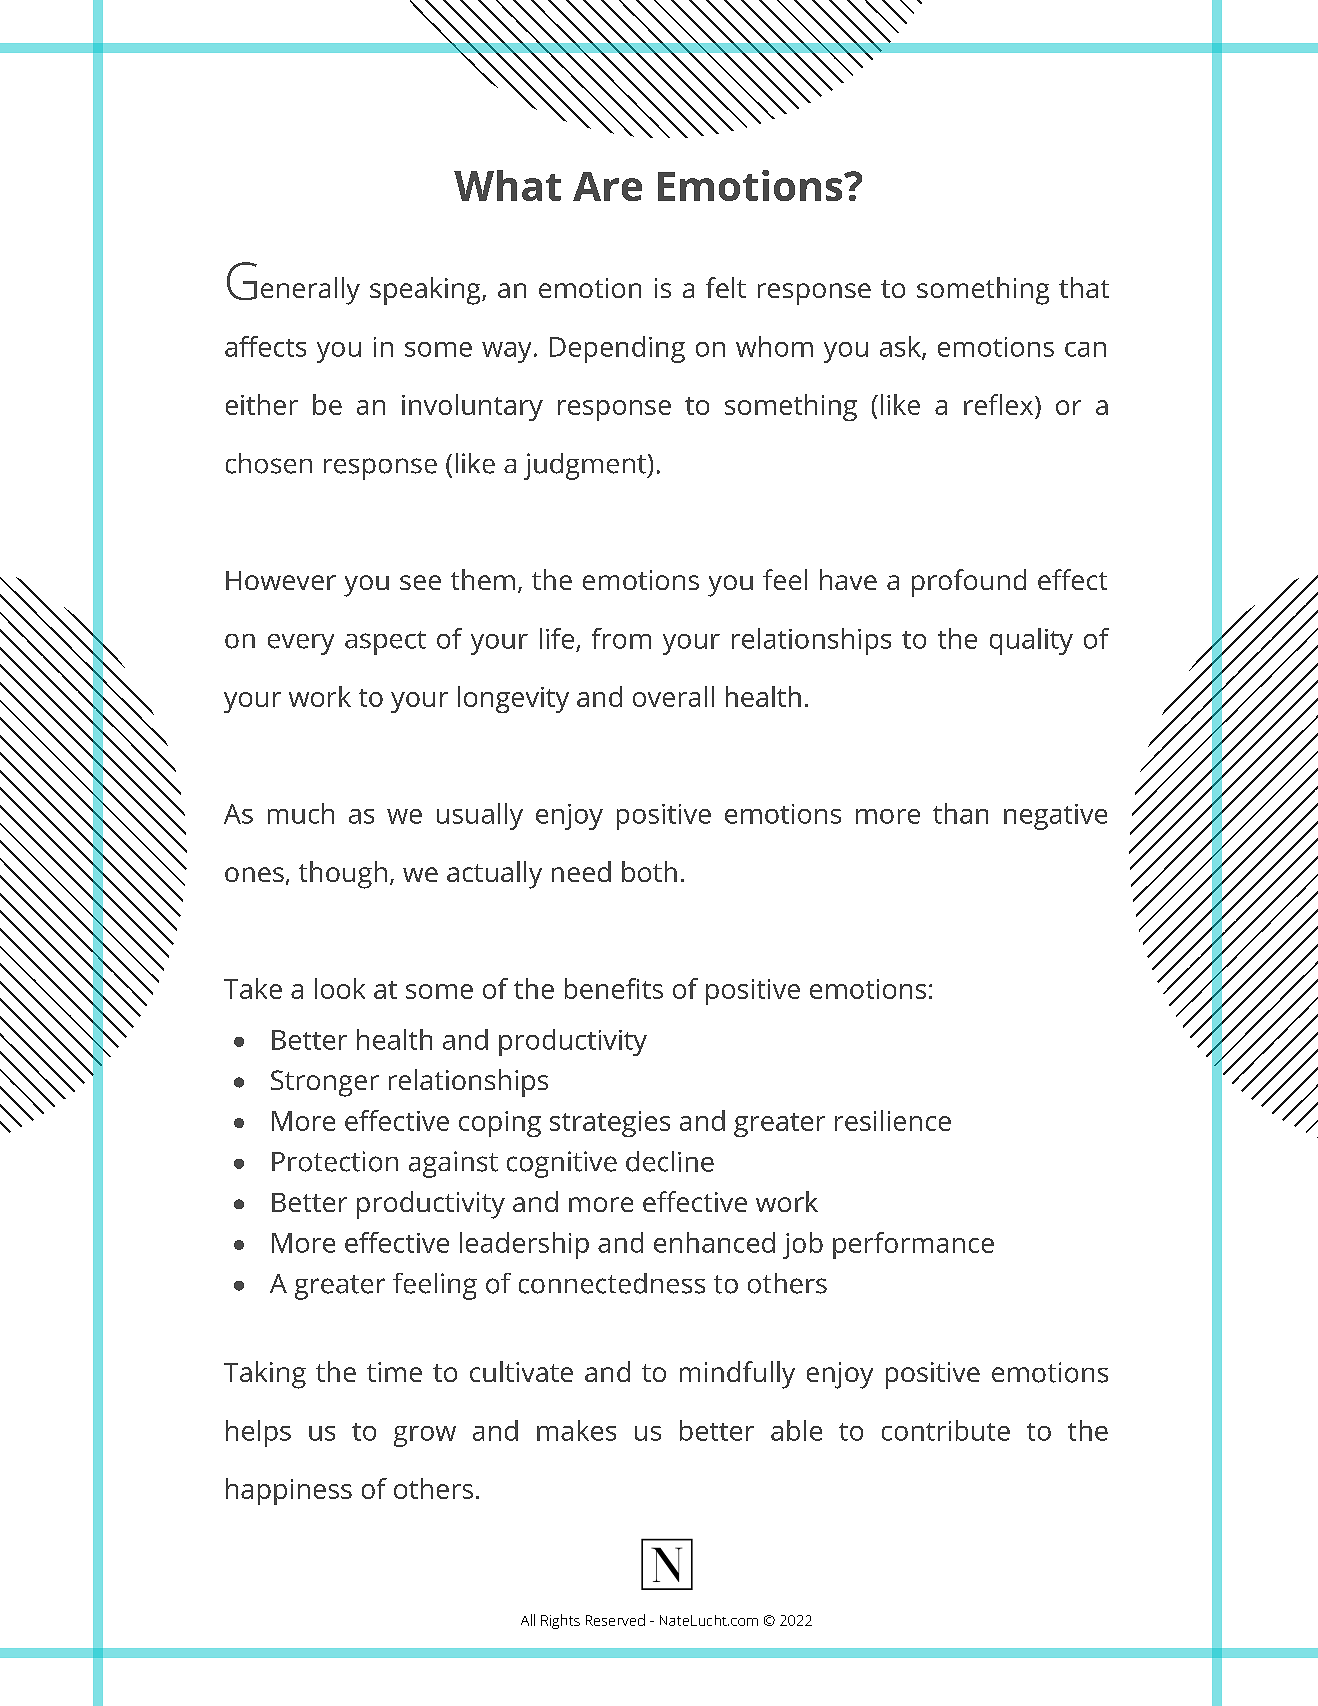 Image resolution: width=1318 pixels, height=1706 pixels. Describe the element at coordinates (649, 871) in the document. I see `both` at that location.
